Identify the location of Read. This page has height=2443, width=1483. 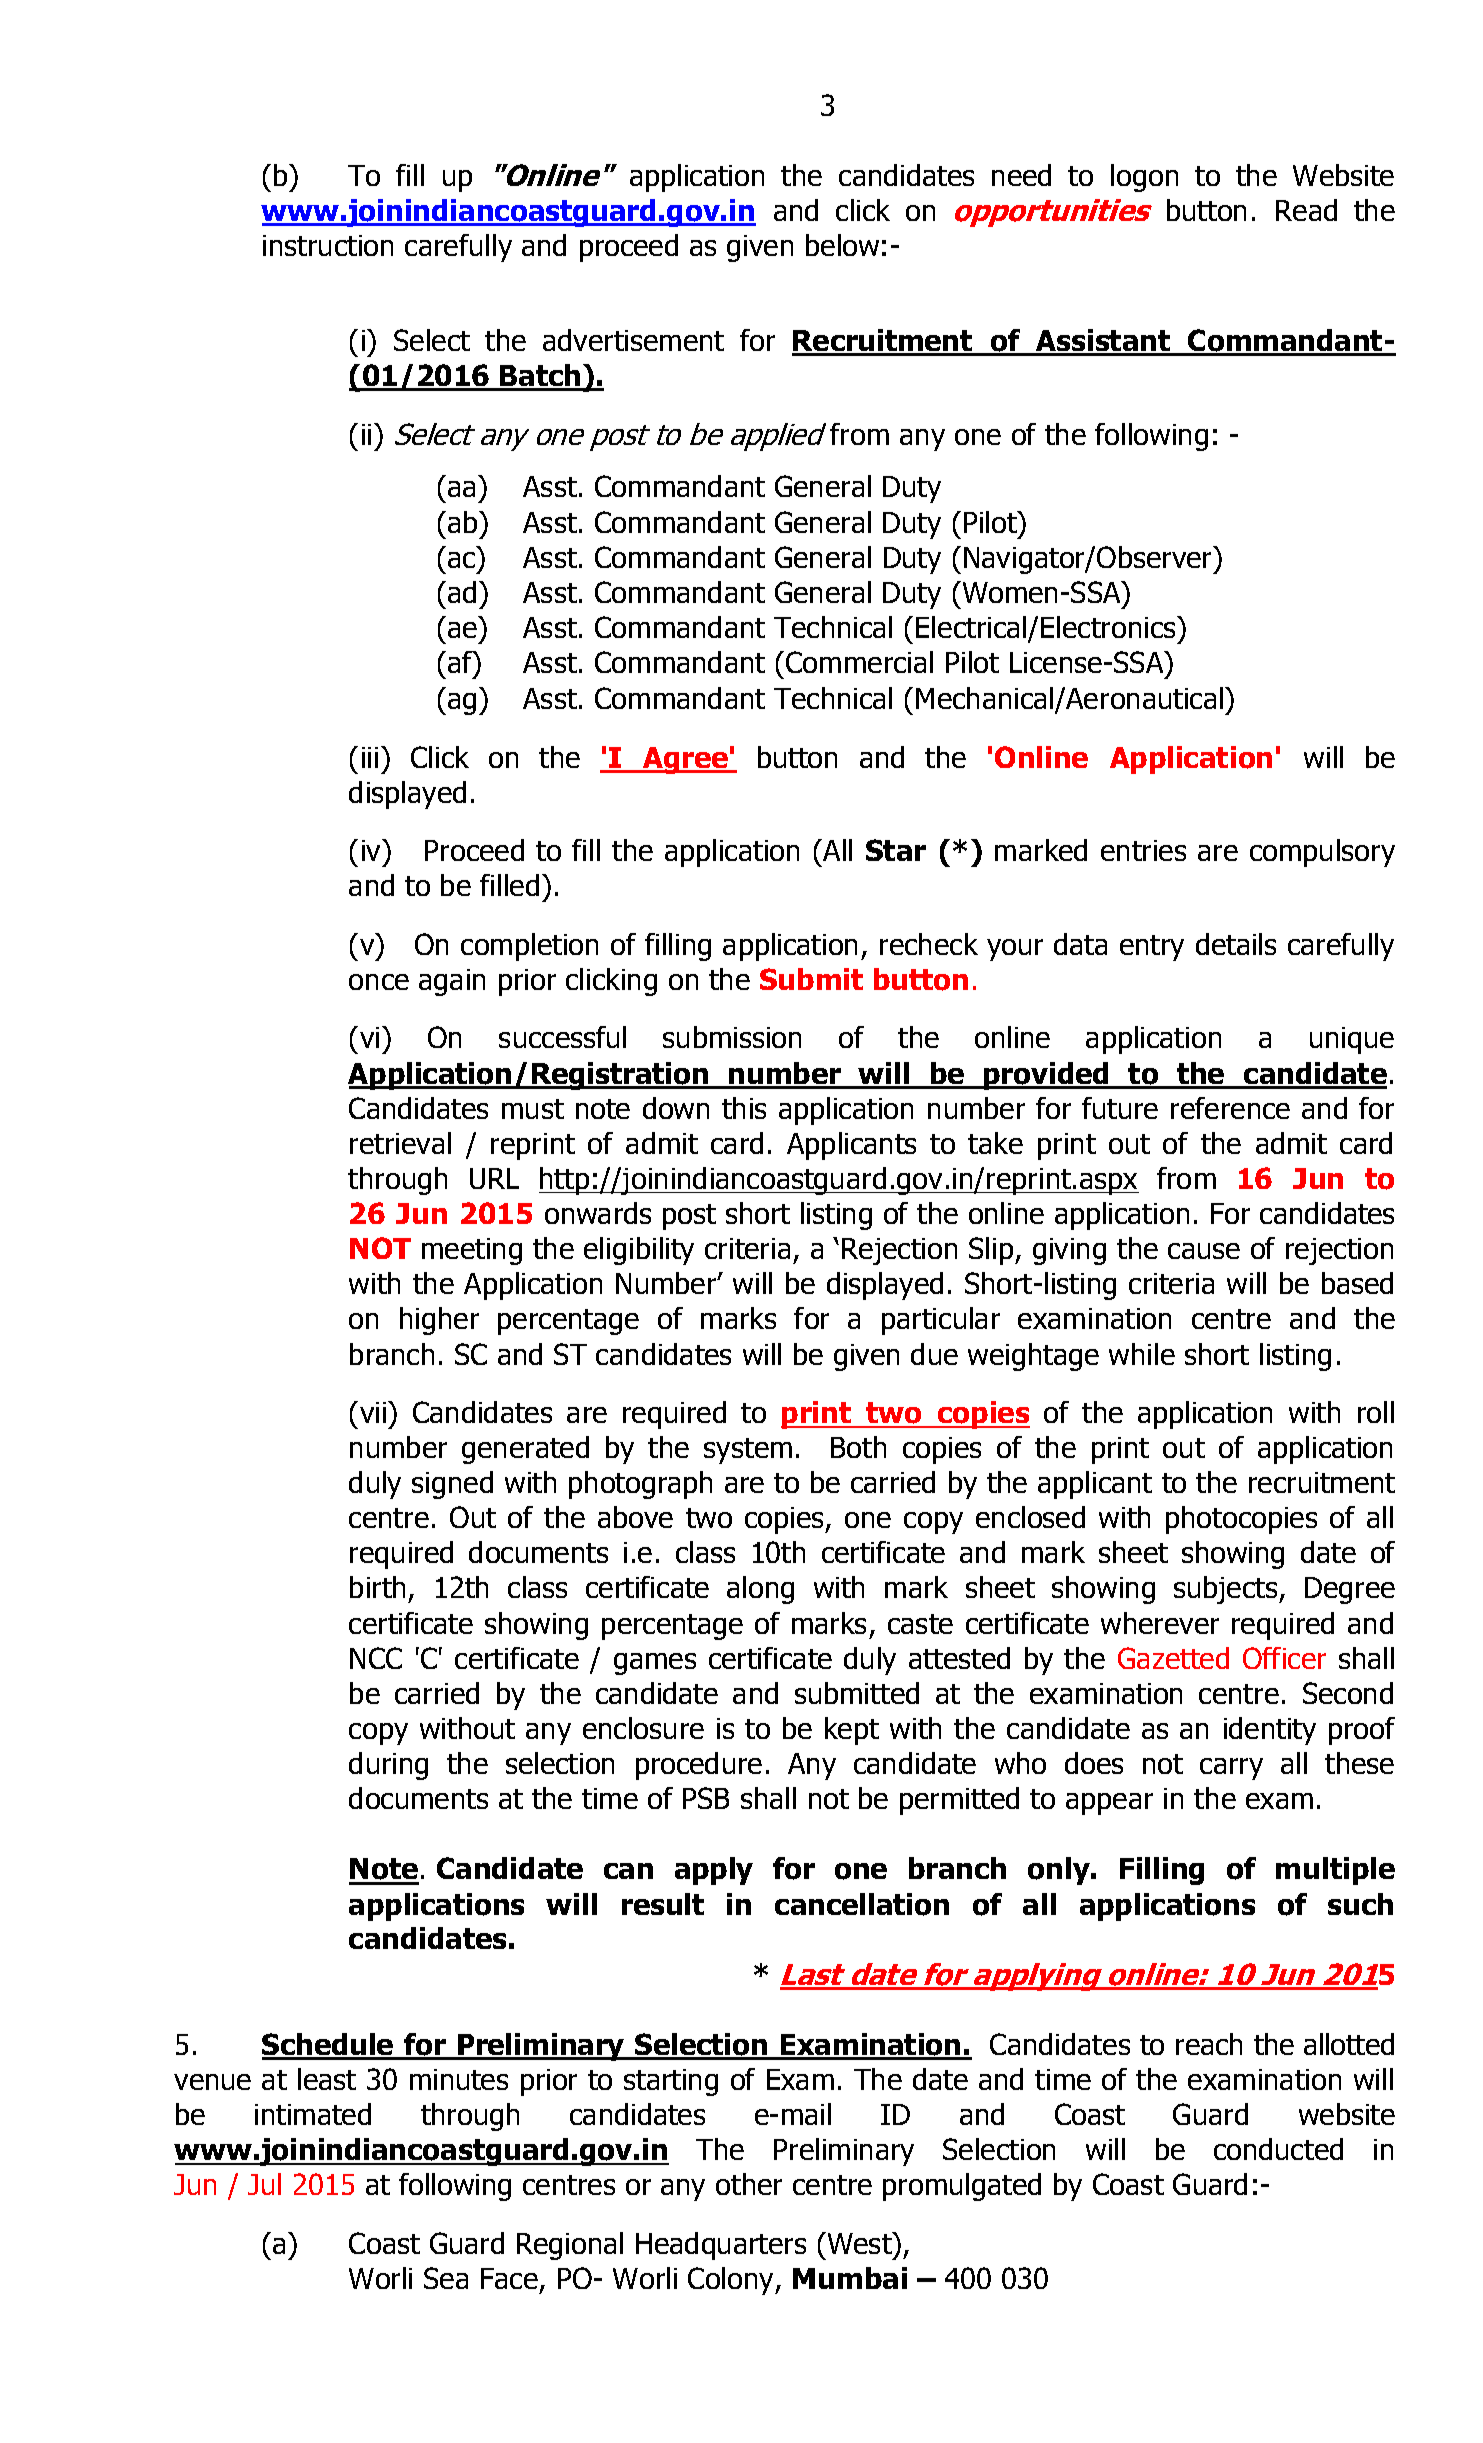
(1306, 210).
